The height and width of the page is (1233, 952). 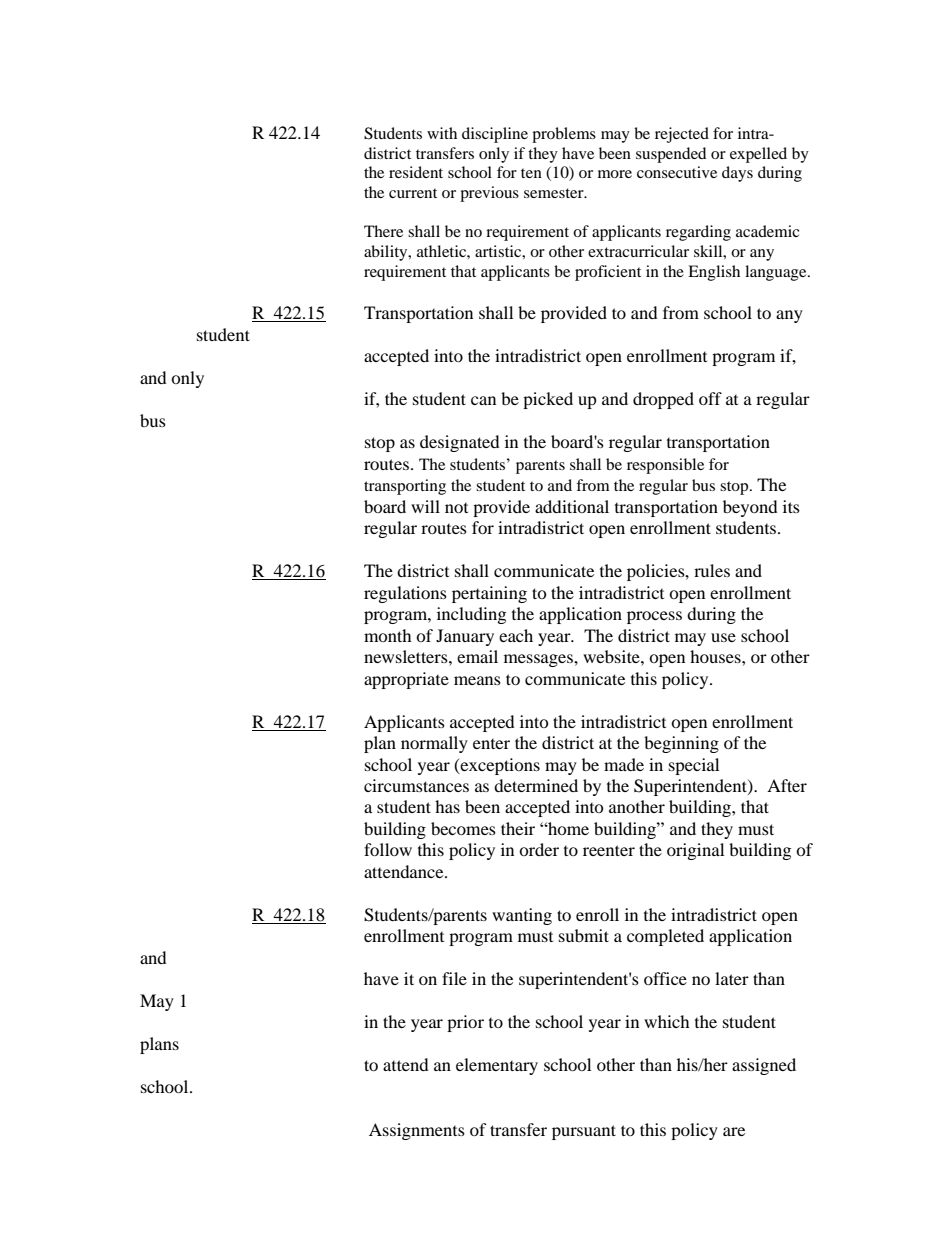 What do you see at coordinates (416, 172) in the page?
I see `resident` at bounding box center [416, 172].
